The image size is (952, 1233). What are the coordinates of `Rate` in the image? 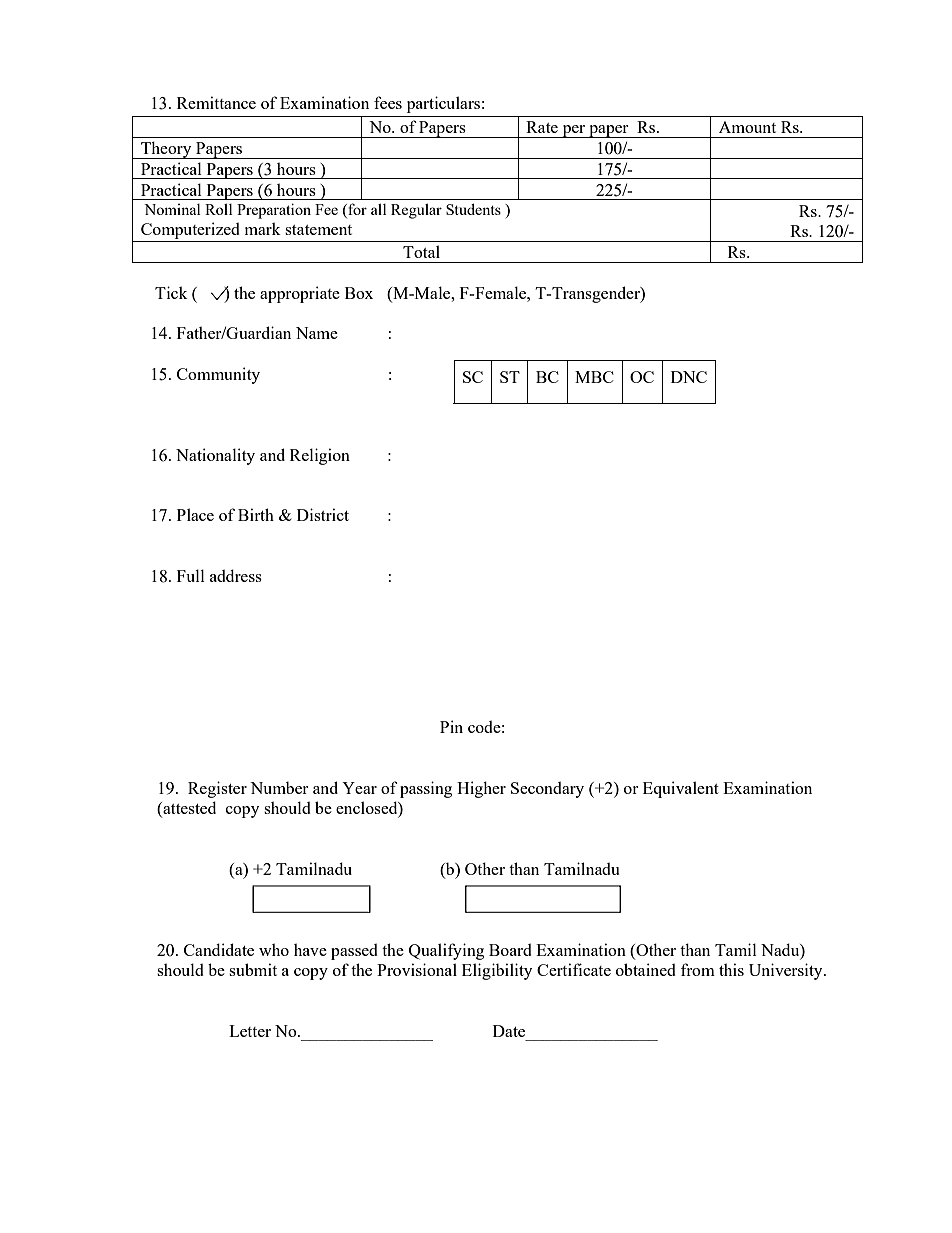 It's located at (542, 127).
